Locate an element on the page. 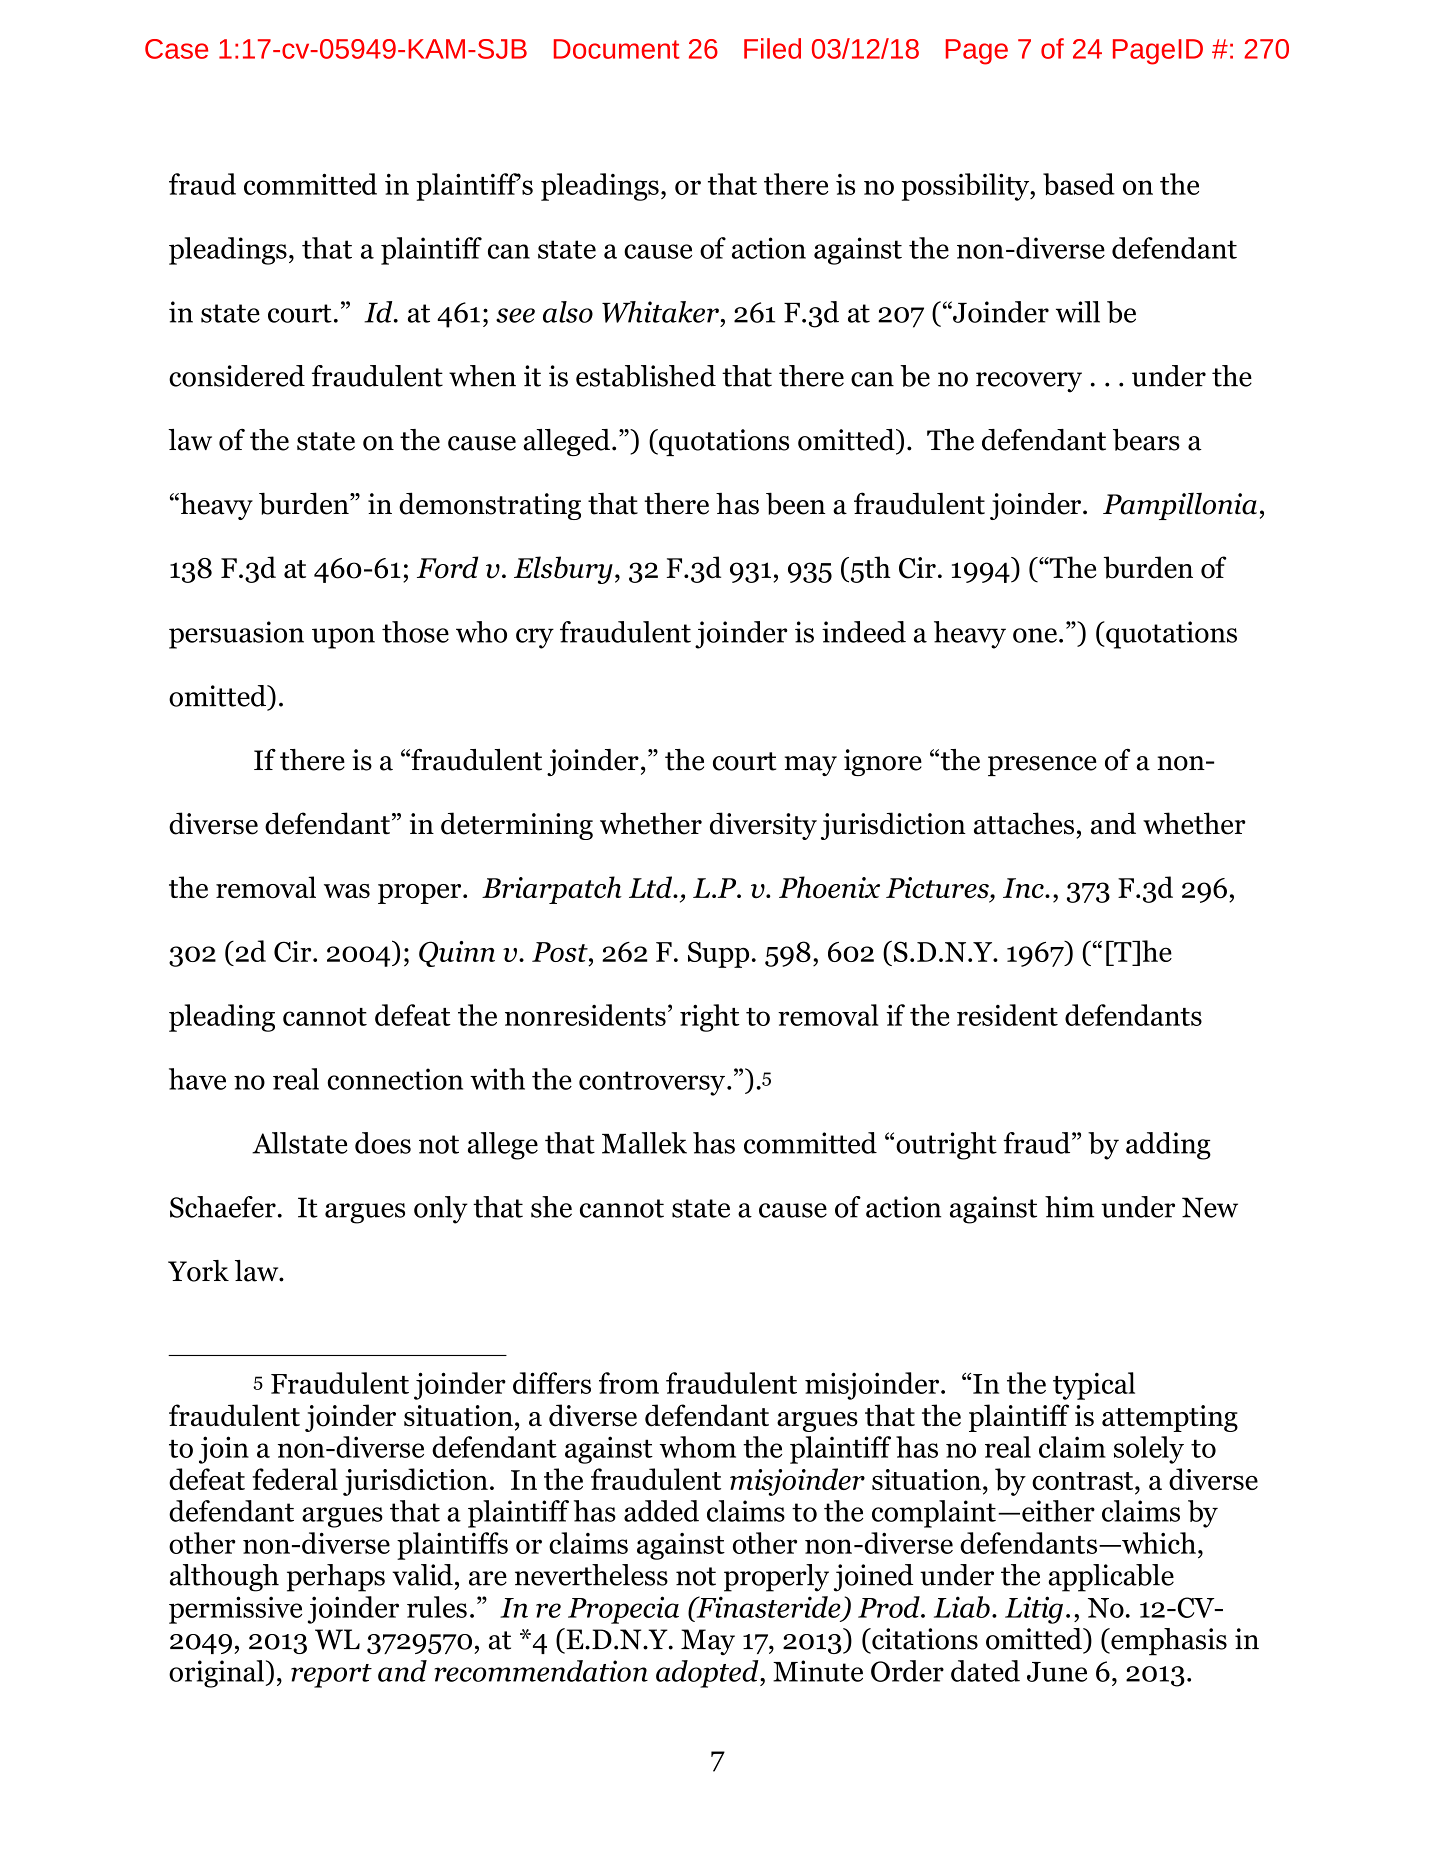  controversy is located at coordinates (652, 1083).
